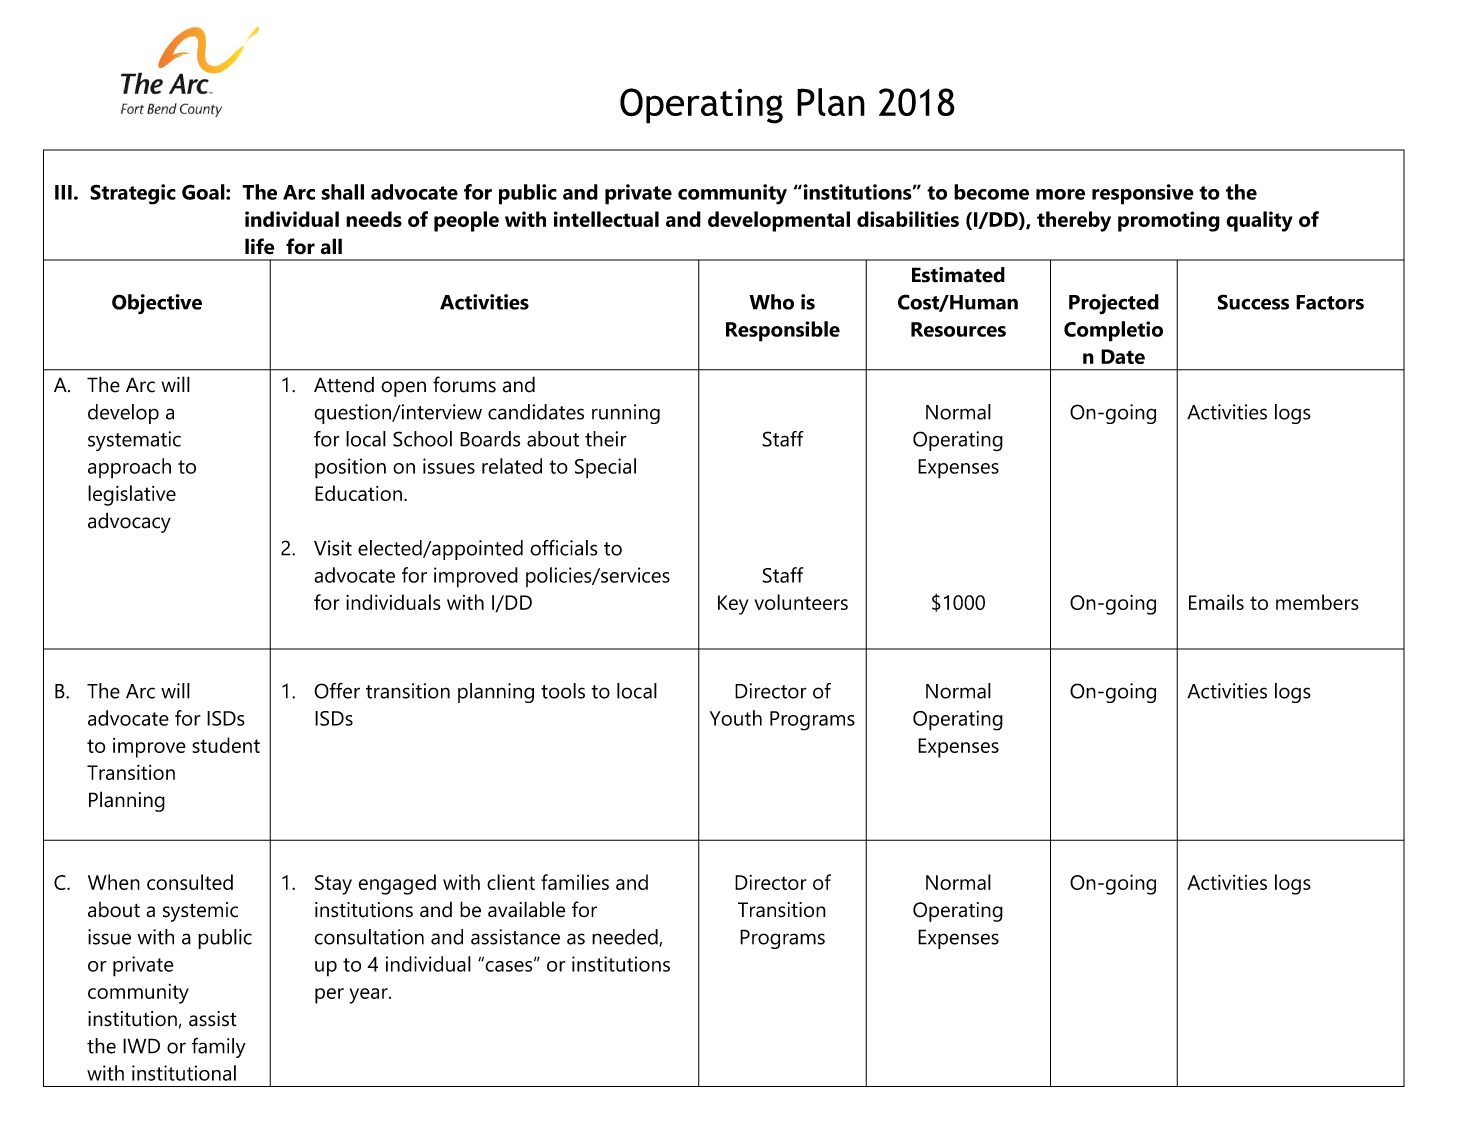 This screenshot has width=1474, height=1139. I want to click on Special, so click(605, 468).
